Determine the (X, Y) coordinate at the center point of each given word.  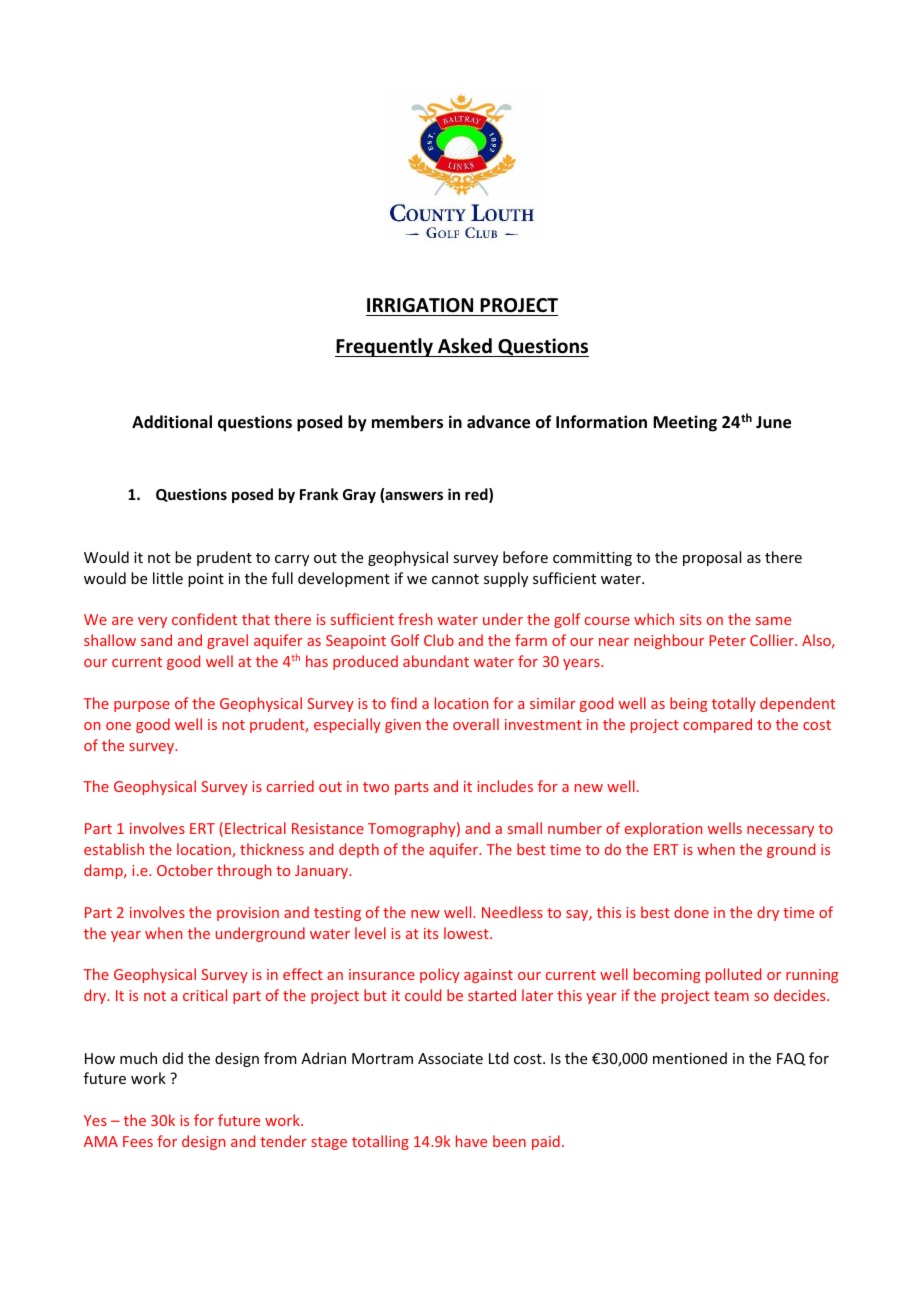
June (773, 422)
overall (476, 724)
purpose (142, 706)
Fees (138, 1141)
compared (717, 725)
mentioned (690, 1058)
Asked (465, 346)
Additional (172, 421)
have (471, 1141)
